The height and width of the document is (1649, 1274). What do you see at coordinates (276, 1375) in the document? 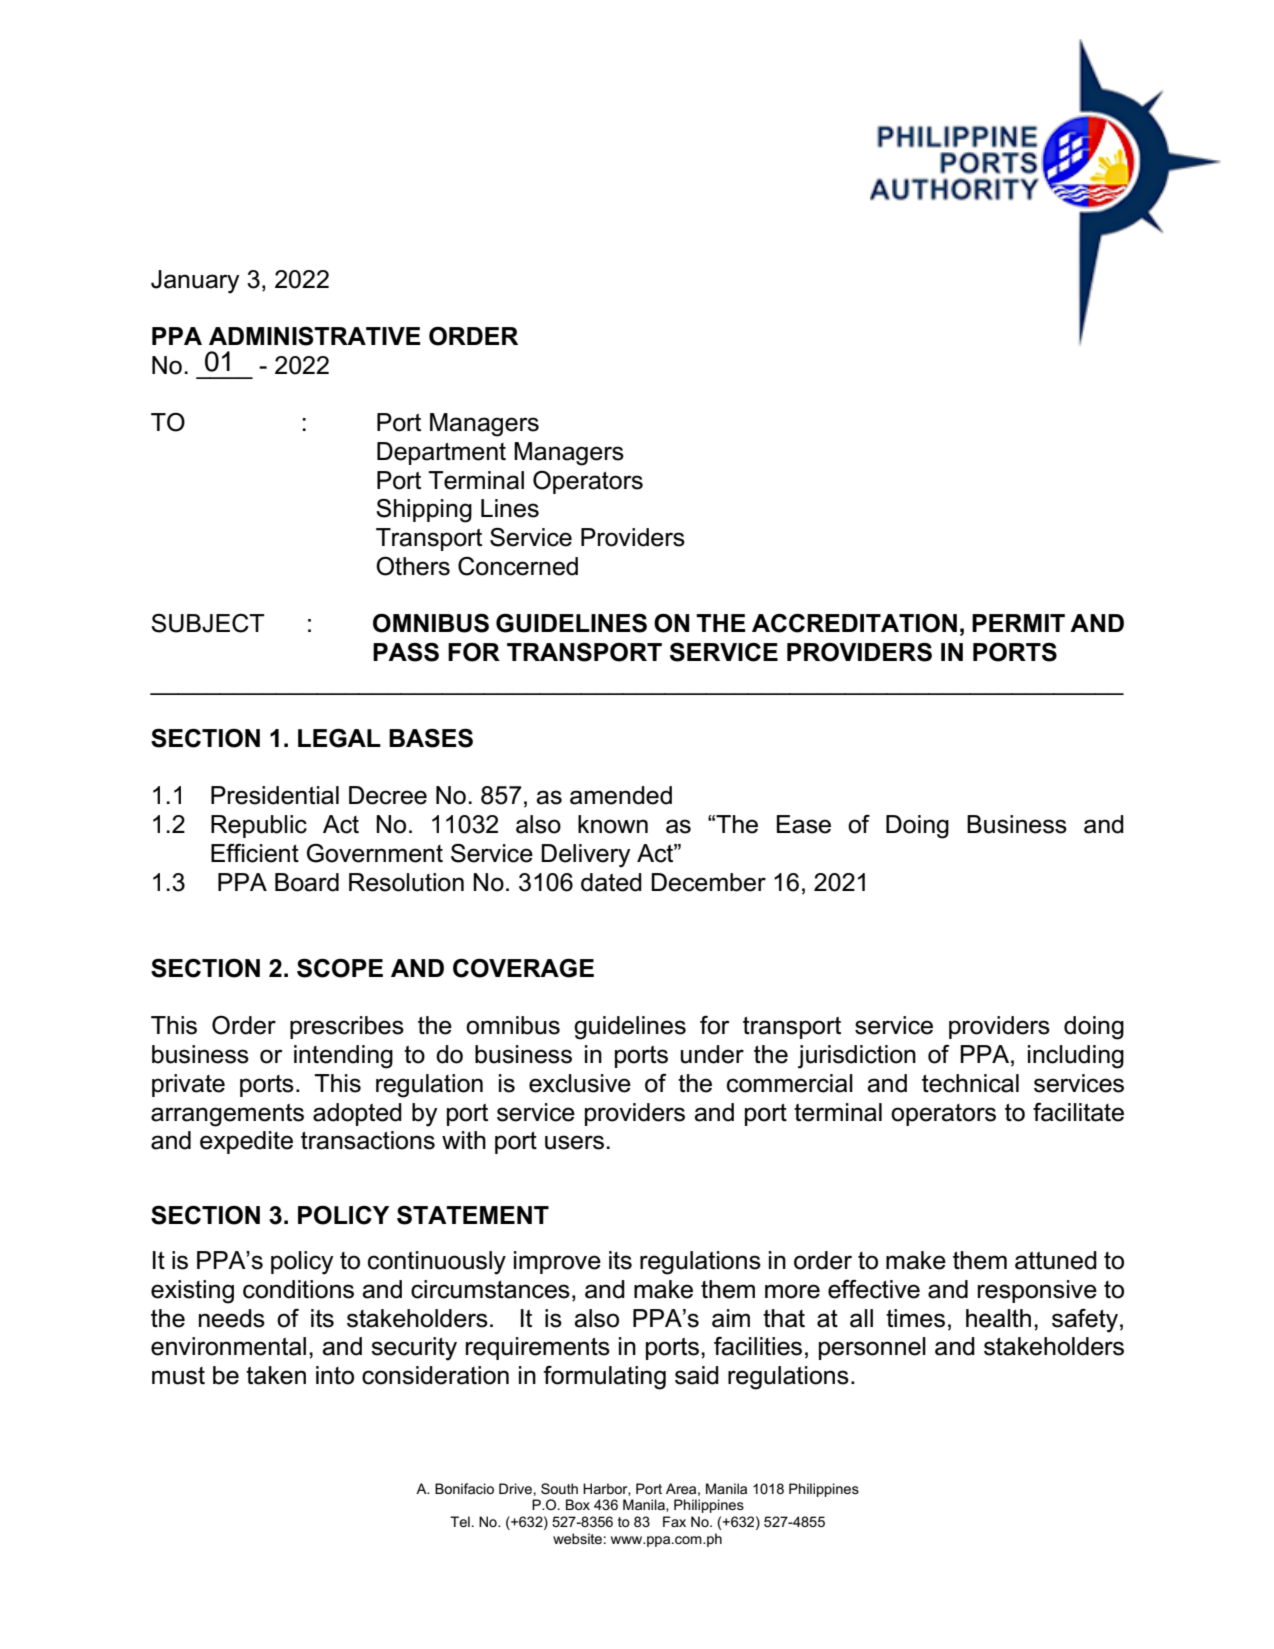
I see `taken` at bounding box center [276, 1375].
